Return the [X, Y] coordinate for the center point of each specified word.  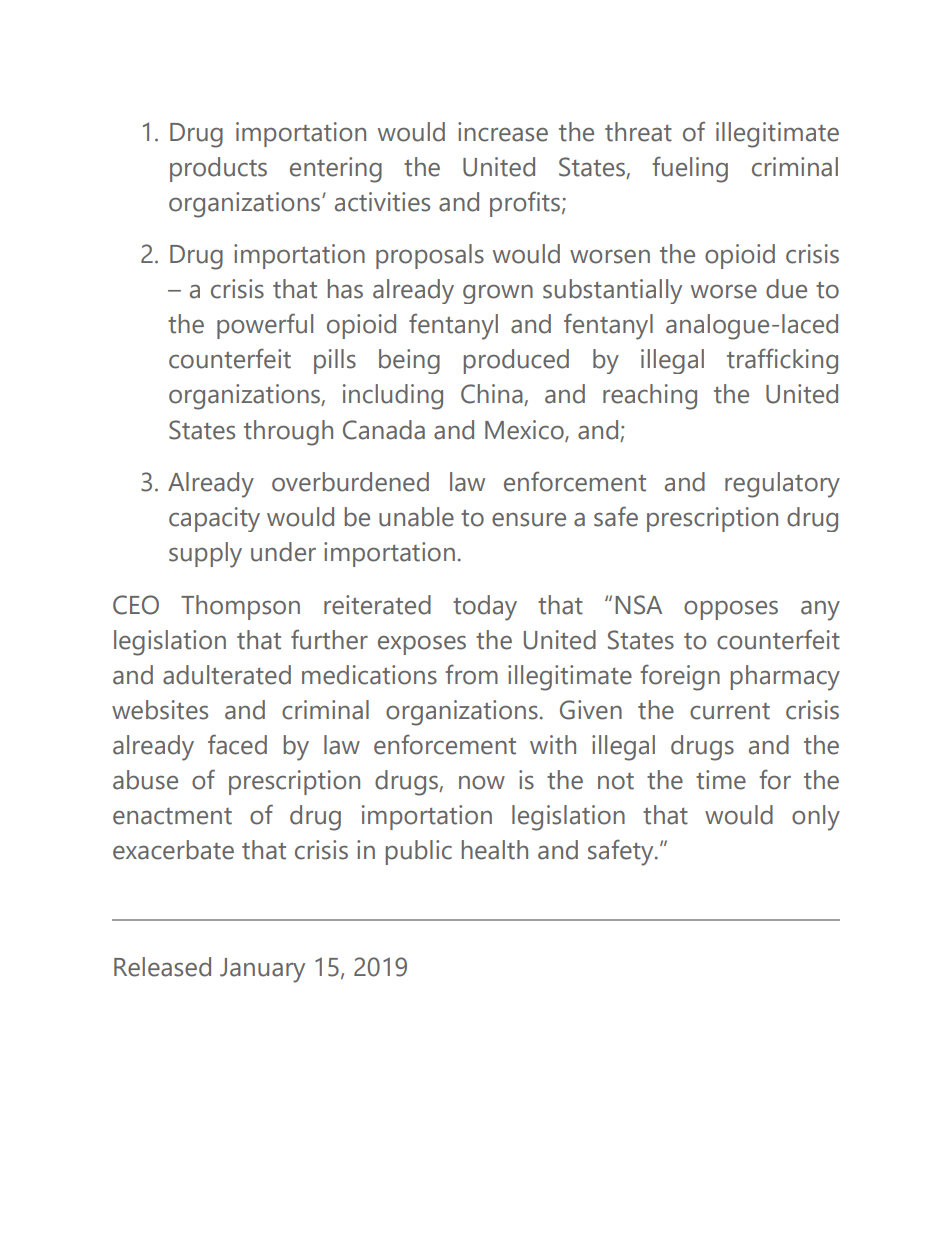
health [495, 850]
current [730, 711]
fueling [690, 169]
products [218, 169]
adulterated [227, 675]
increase [503, 132]
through [288, 433]
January [262, 970]
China [493, 395]
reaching [650, 397]
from [471, 674]
